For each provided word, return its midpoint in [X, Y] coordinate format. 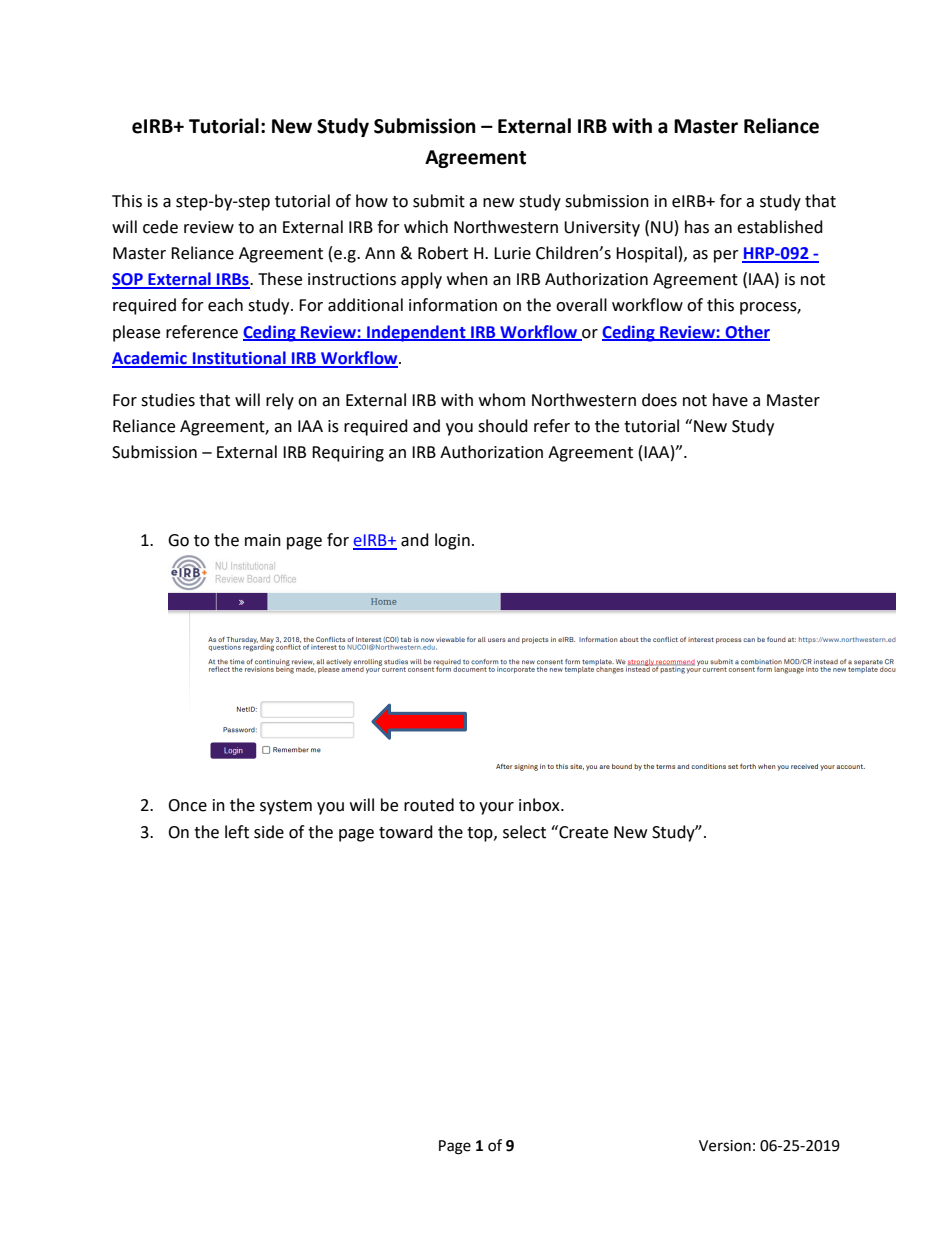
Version [725, 1146]
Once [187, 805]
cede [160, 227]
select [524, 832]
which [426, 227]
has [697, 227]
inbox [540, 805]
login [452, 541]
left [237, 832]
